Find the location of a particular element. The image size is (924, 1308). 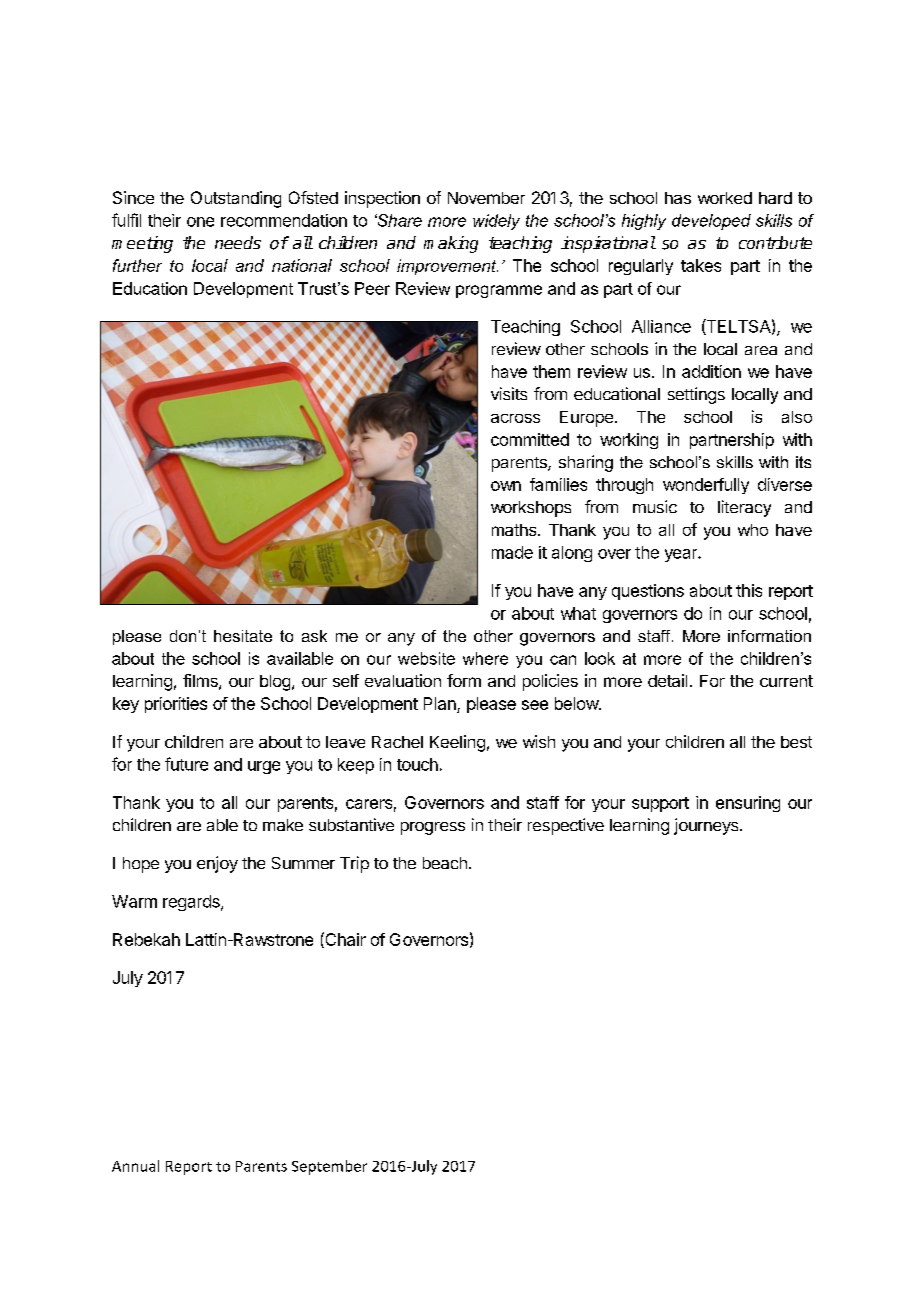

making is located at coordinates (451, 244).
